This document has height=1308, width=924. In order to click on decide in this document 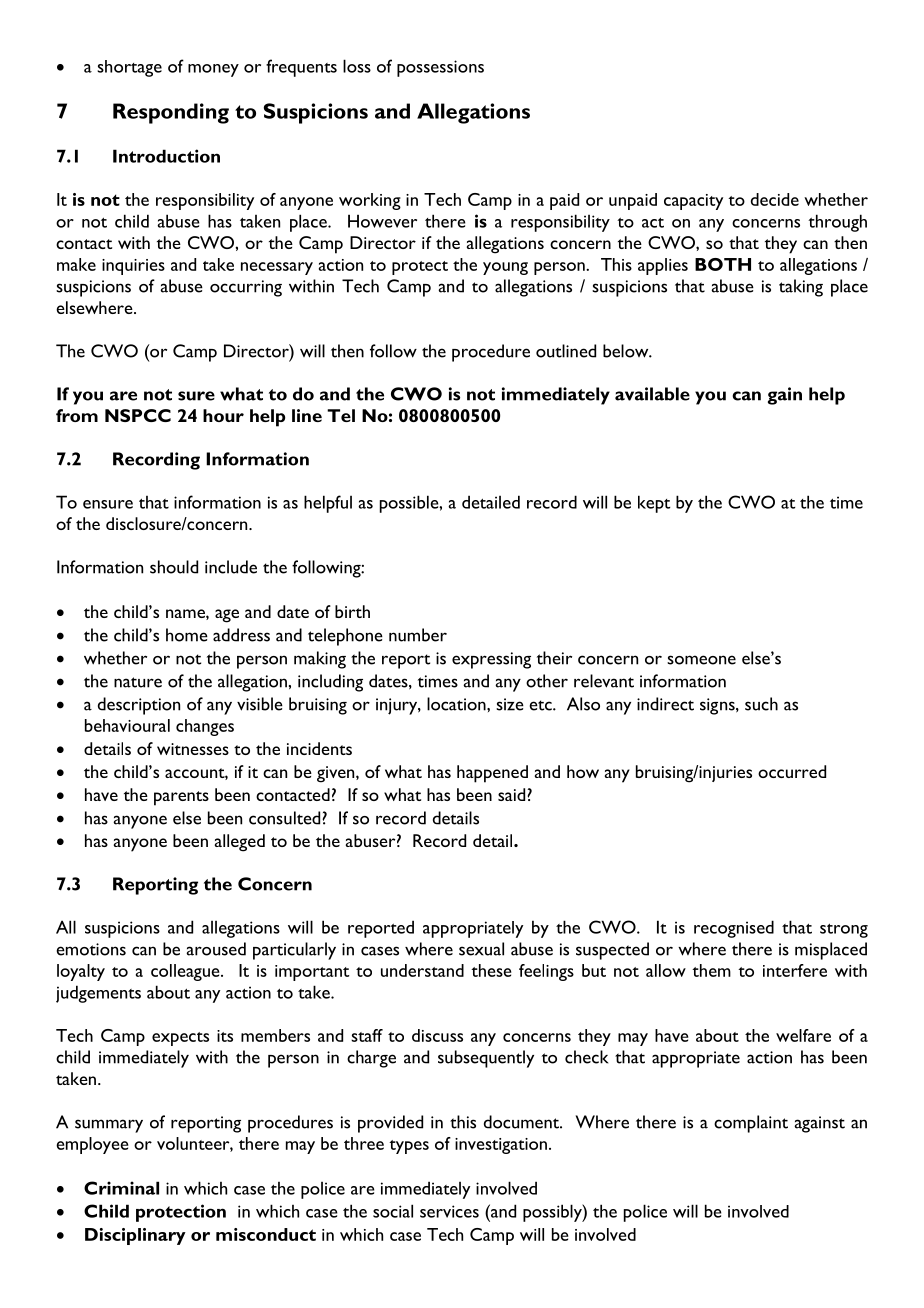, I will do `click(775, 199)`.
